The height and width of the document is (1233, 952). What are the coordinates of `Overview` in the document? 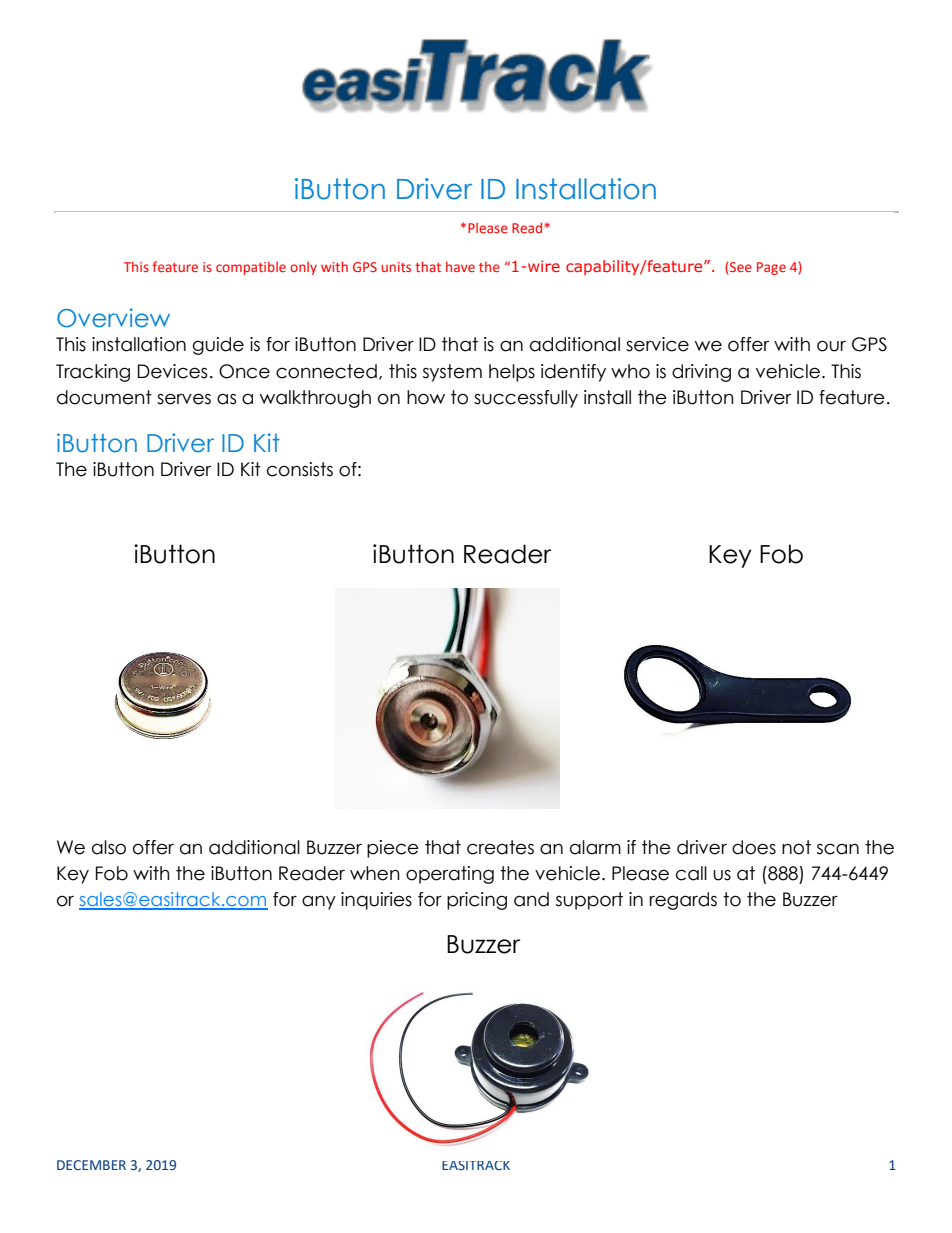 It's located at (113, 318).
